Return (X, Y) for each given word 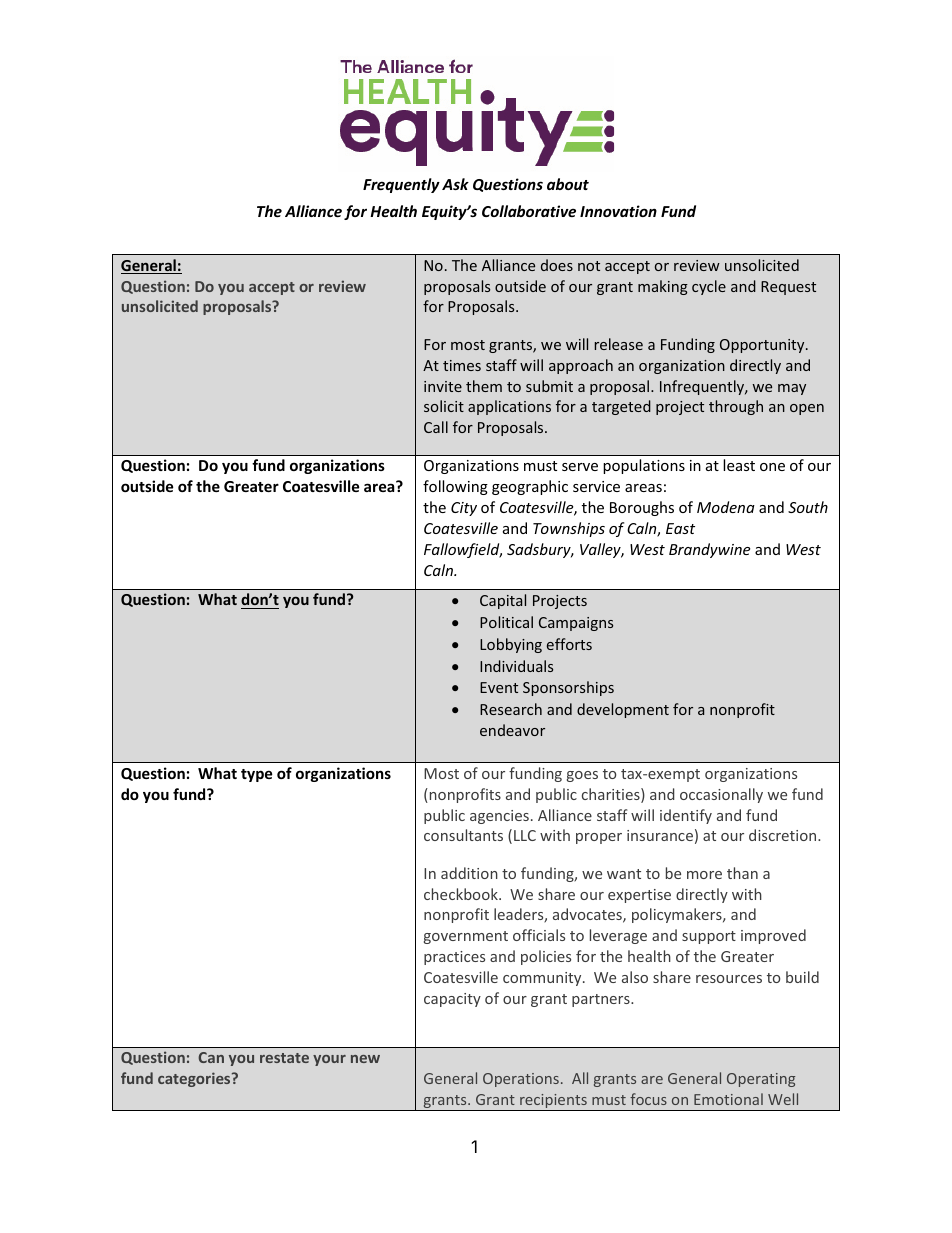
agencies (499, 817)
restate (284, 1058)
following (455, 487)
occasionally (721, 795)
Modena (726, 507)
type (257, 775)
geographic (530, 487)
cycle (709, 287)
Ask (455, 184)
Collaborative (529, 211)
